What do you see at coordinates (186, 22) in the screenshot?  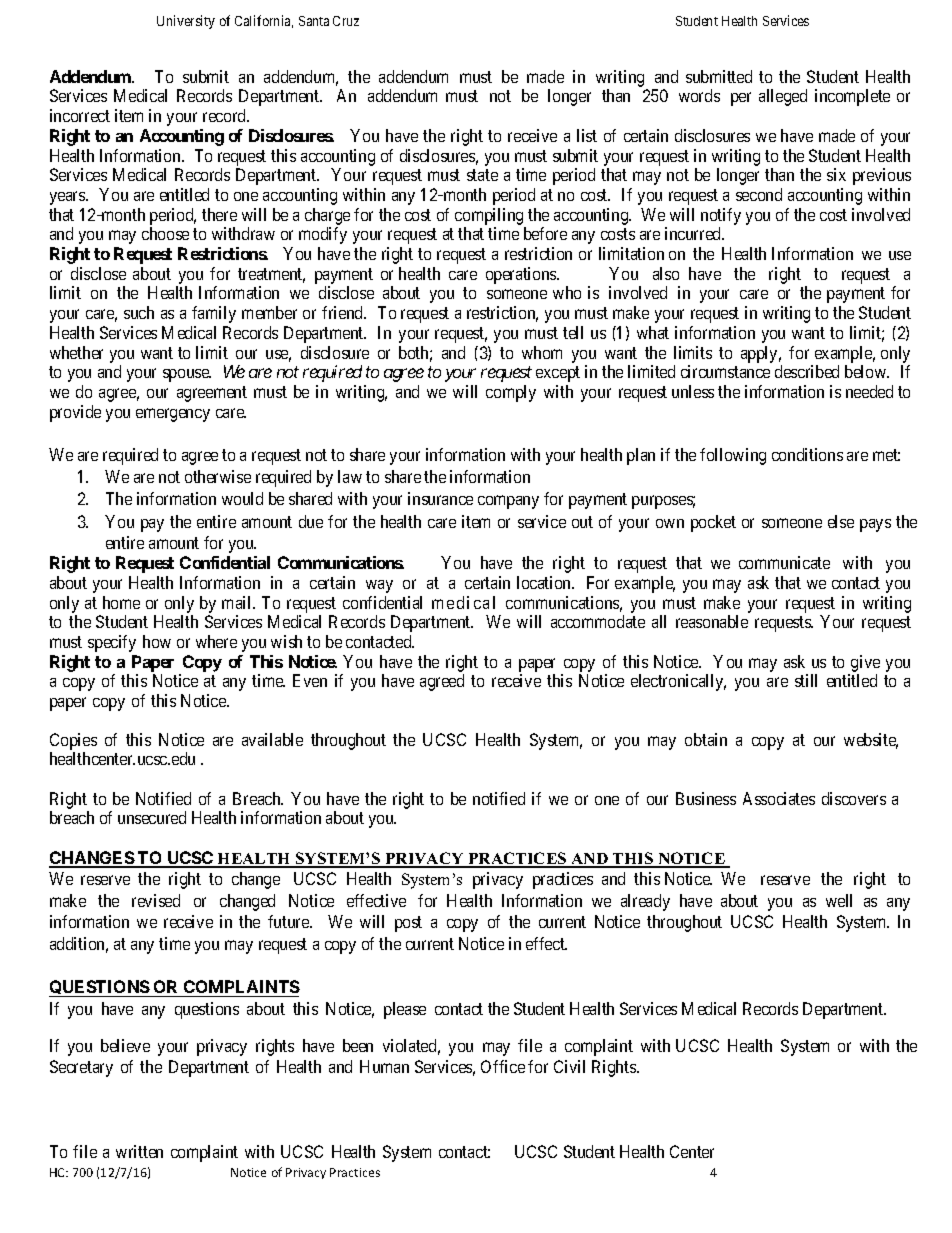 I see `University` at bounding box center [186, 22].
